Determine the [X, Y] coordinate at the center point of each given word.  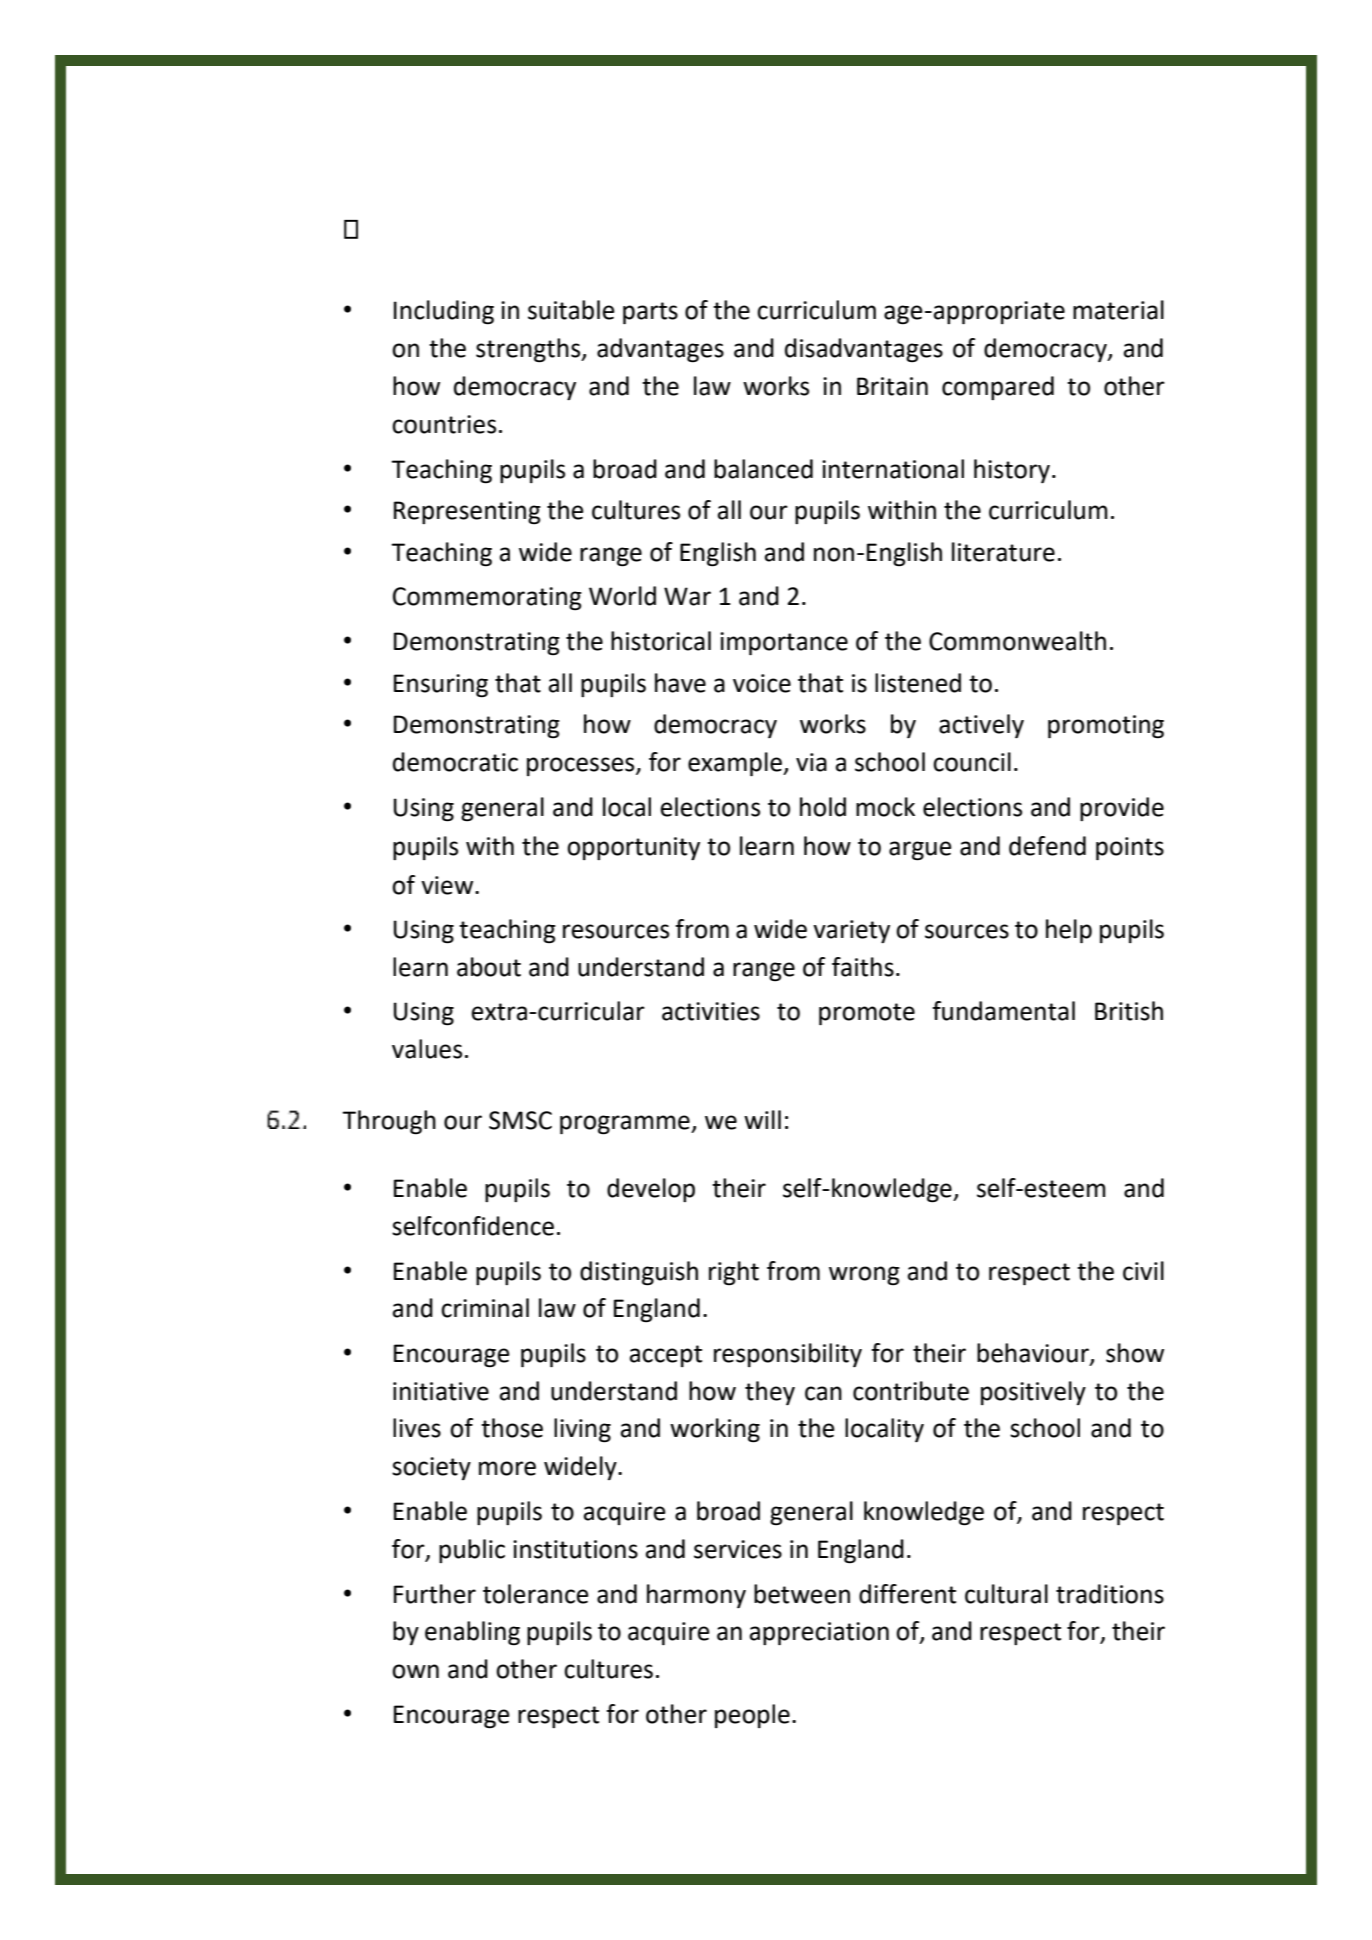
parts [650, 313]
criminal [485, 1308]
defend [1047, 846]
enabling [472, 1633]
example [736, 764]
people [752, 1716]
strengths [529, 350]
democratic [455, 762]
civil [1143, 1271]
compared [998, 388]
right [734, 1273]
